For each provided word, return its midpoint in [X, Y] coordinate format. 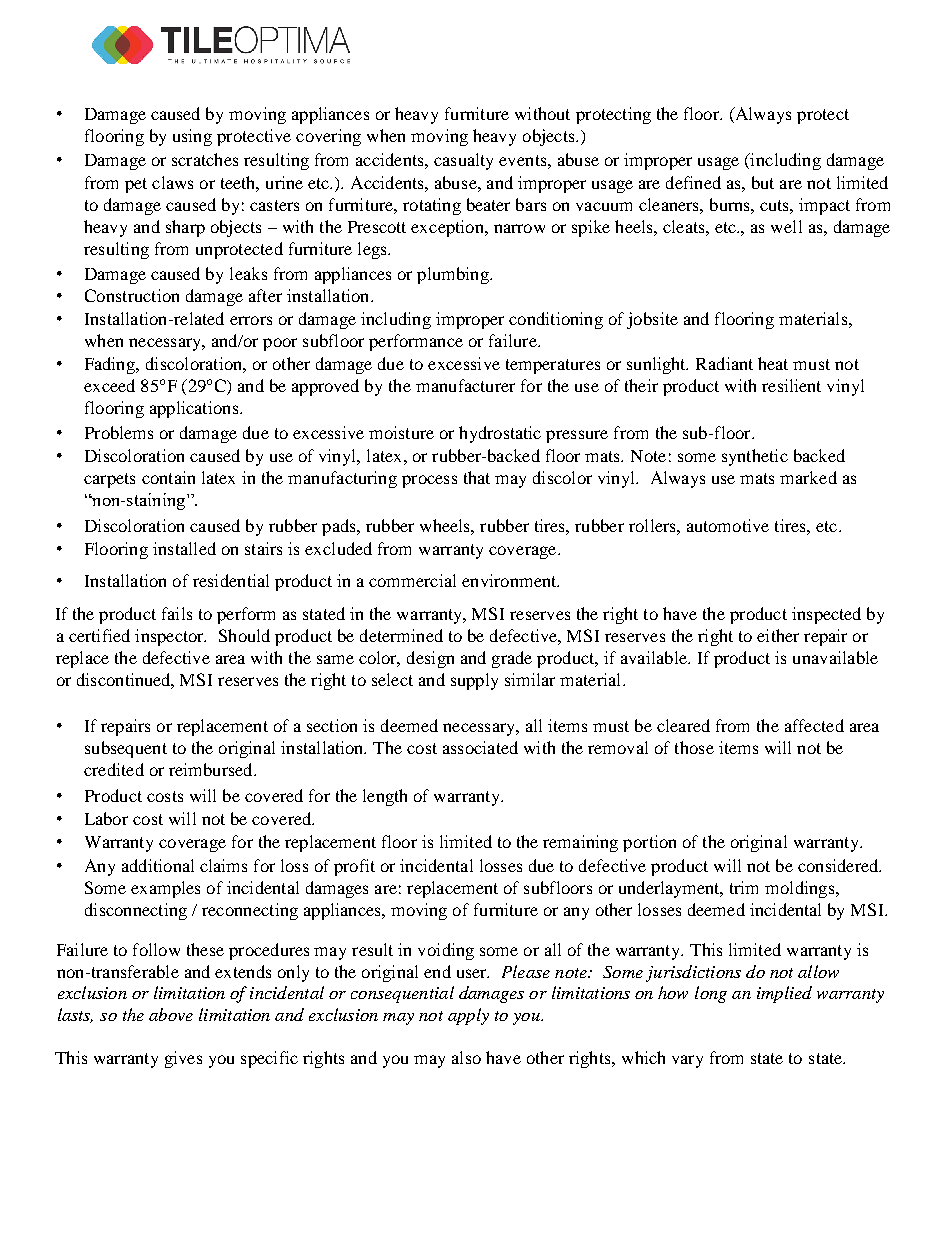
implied [784, 994]
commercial [412, 580]
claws [172, 182]
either [778, 635]
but [763, 182]
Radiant [724, 363]
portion [649, 843]
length [385, 797]
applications [195, 409]
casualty [463, 161]
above [171, 1014]
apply [468, 1016]
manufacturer [465, 385]
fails [177, 613]
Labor [106, 818]
